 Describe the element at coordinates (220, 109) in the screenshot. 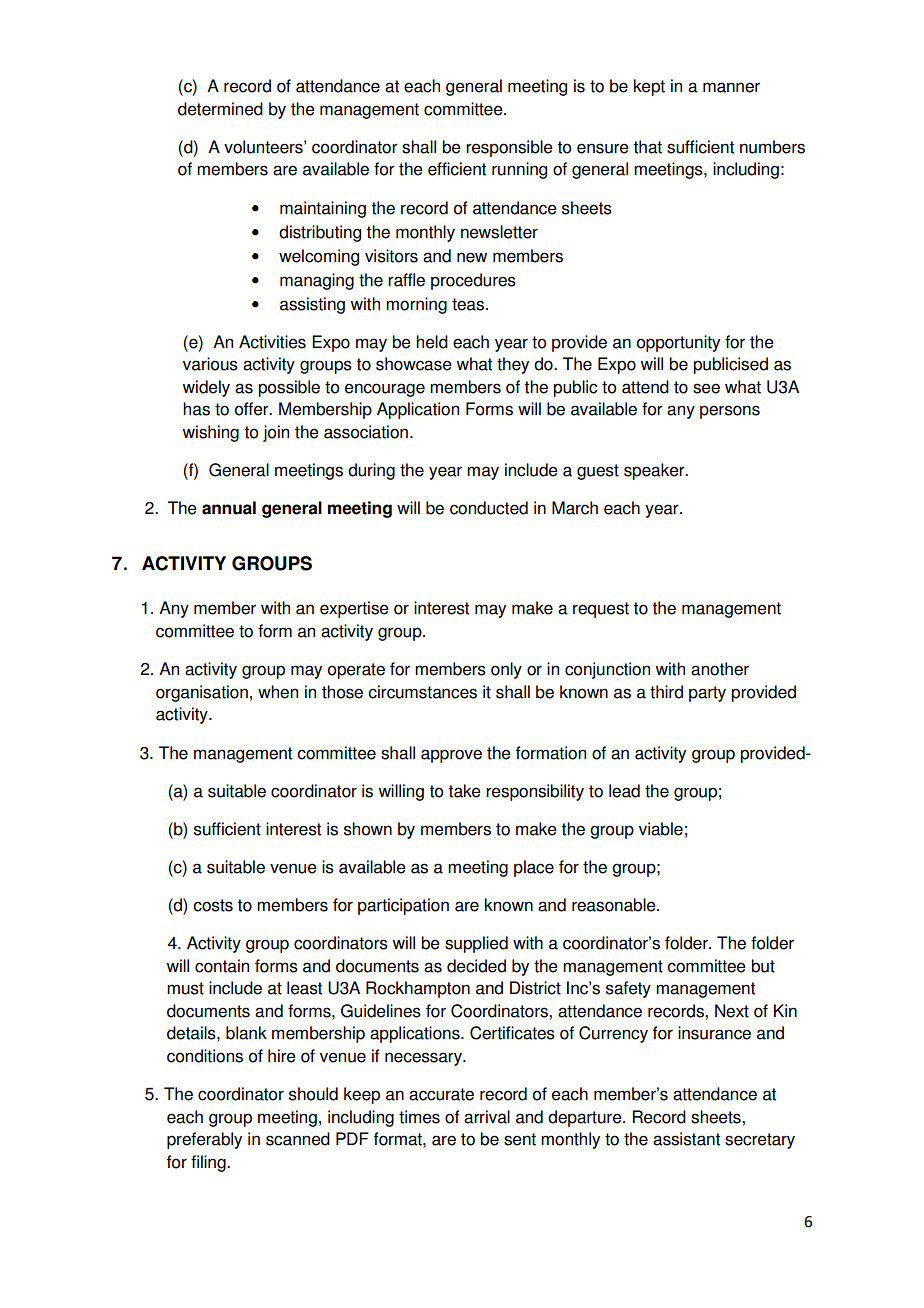

I see `determined` at that location.
